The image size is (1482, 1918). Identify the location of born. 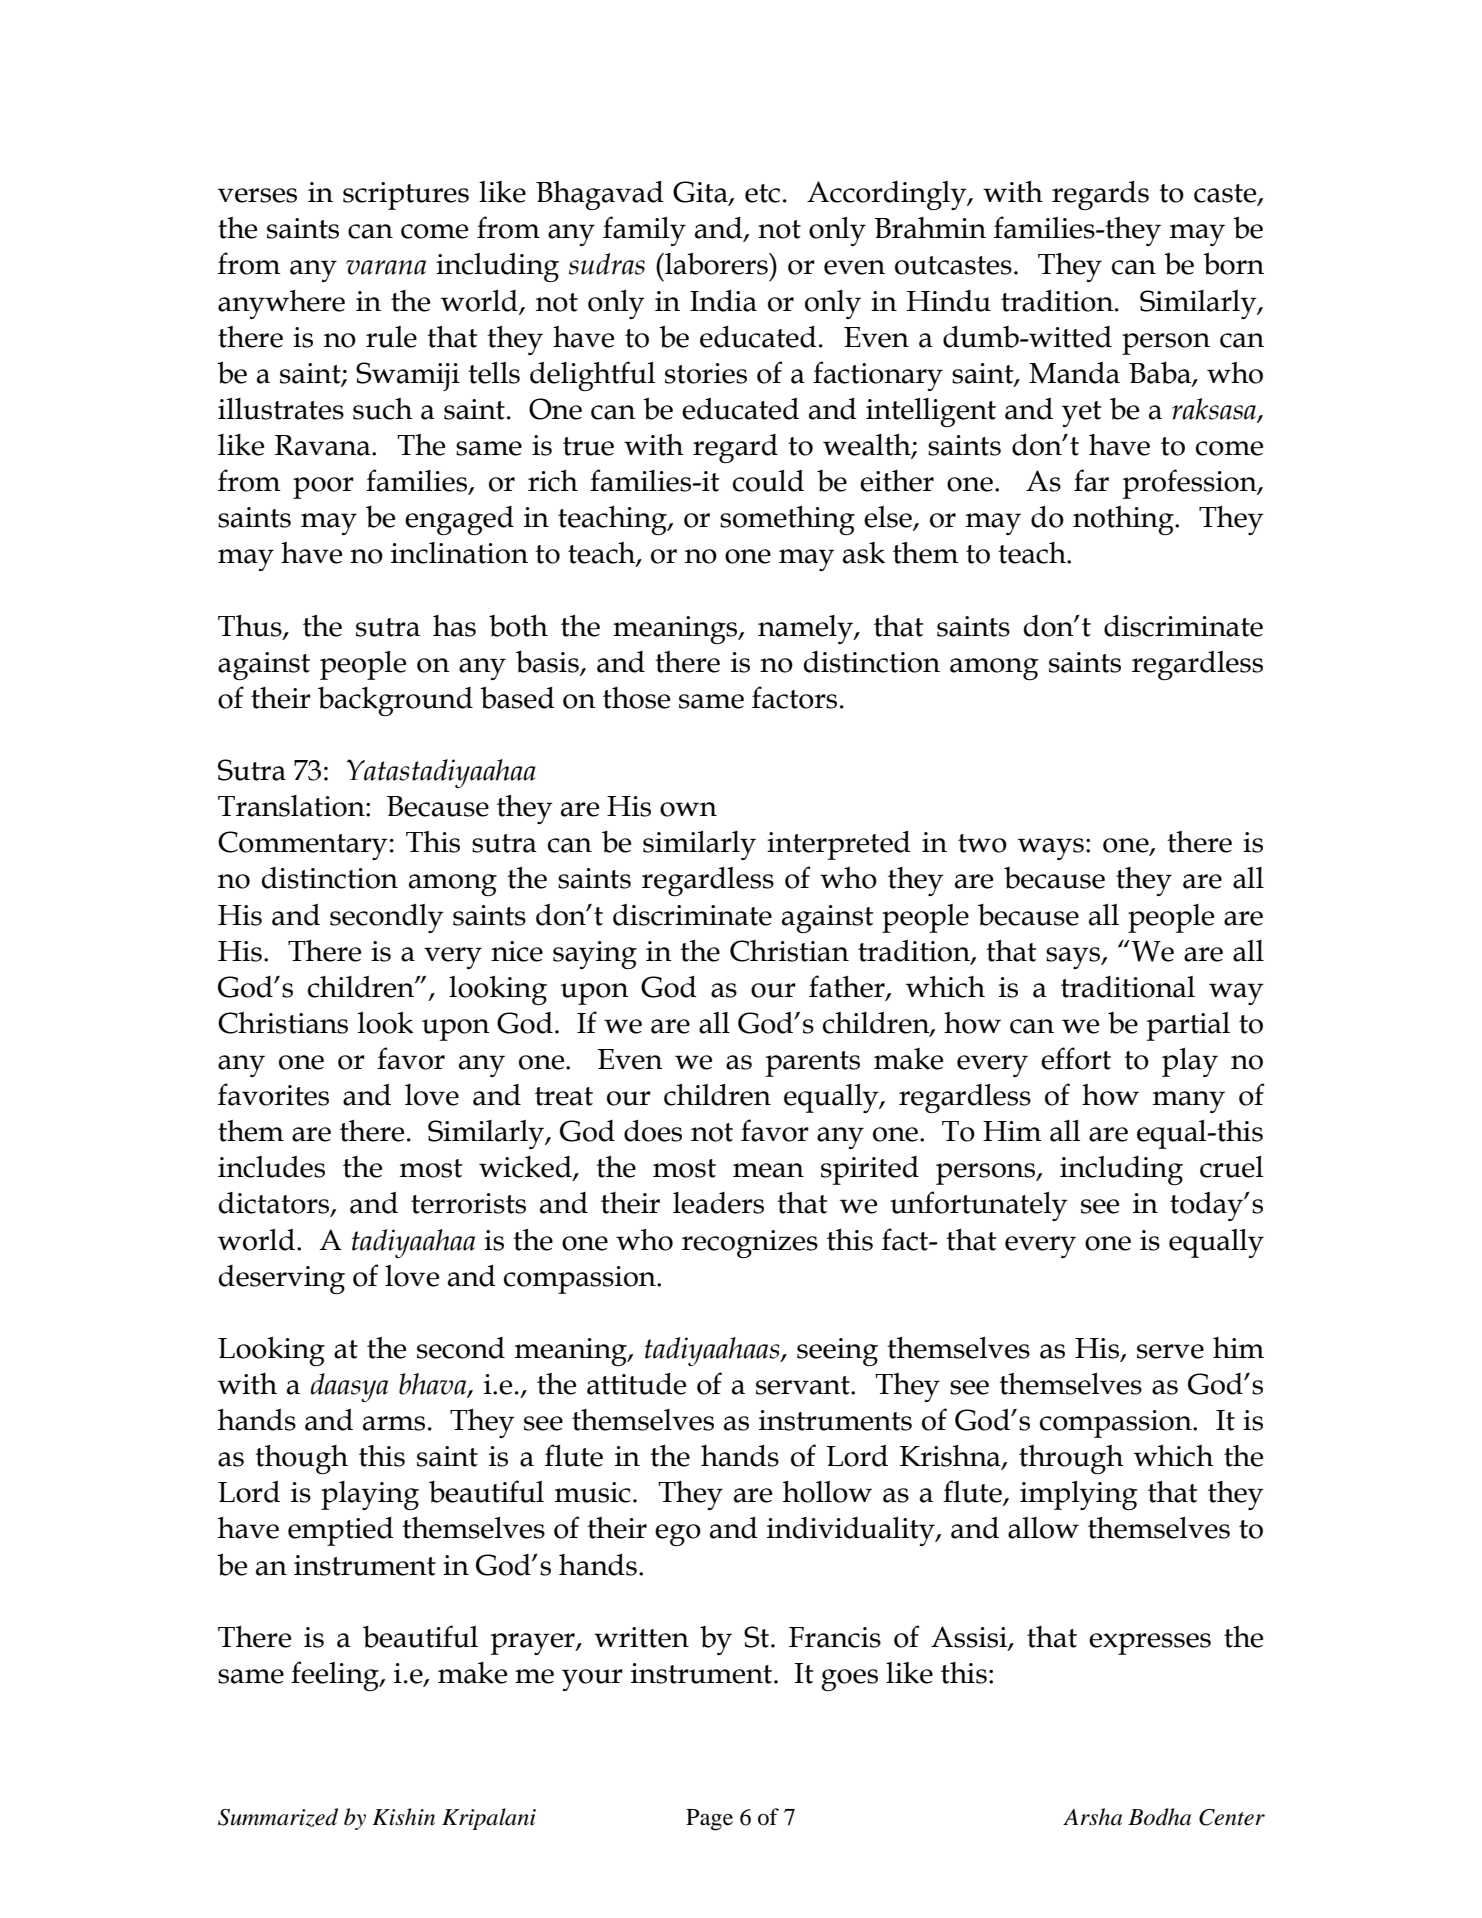
(1233, 264).
